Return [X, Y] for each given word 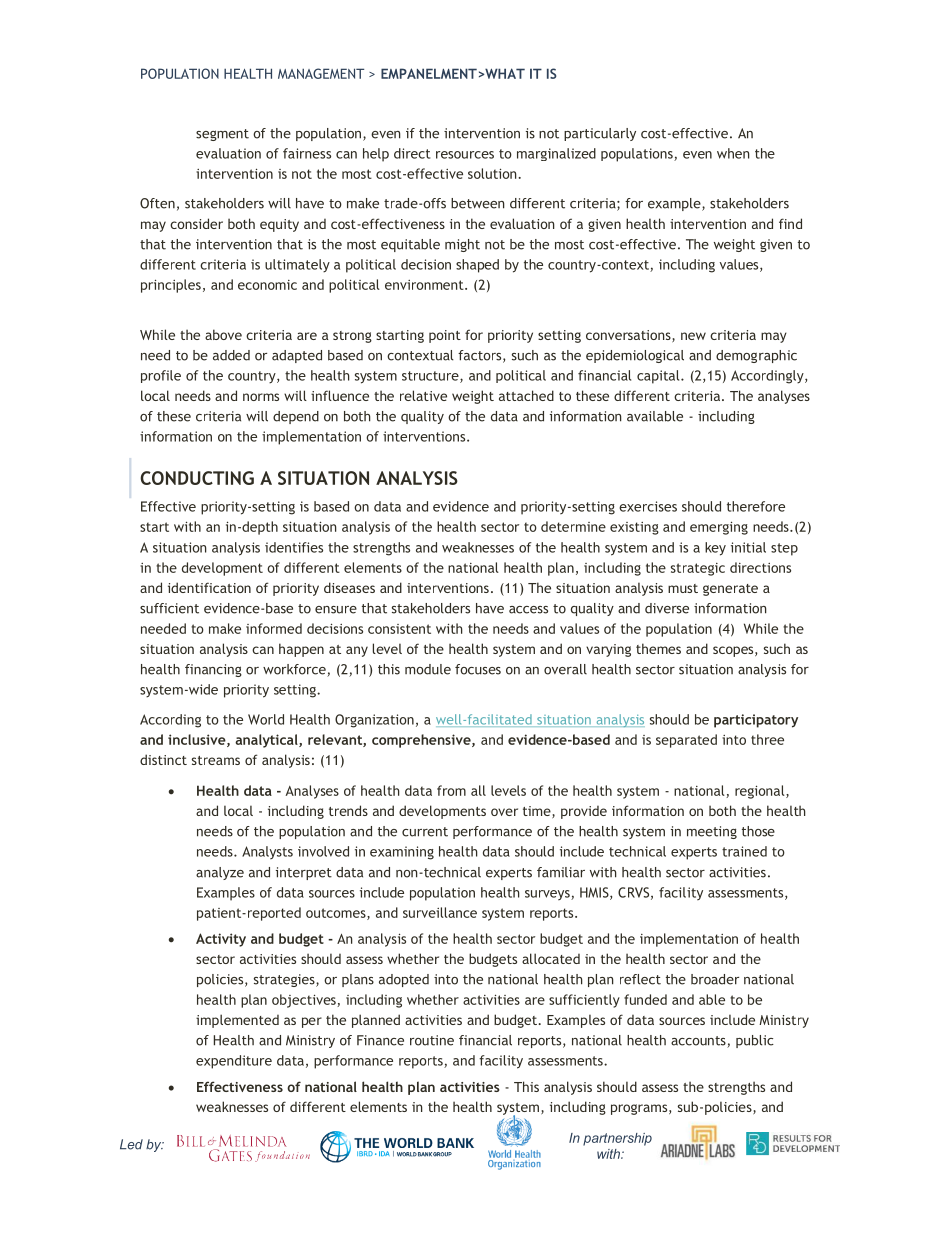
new [693, 336]
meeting [712, 832]
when [733, 153]
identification [209, 587]
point [445, 336]
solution [493, 173]
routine [432, 1040]
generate [730, 590]
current [425, 832]
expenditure [234, 1062]
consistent [399, 629]
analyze [220, 873]
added [231, 355]
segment [222, 135]
